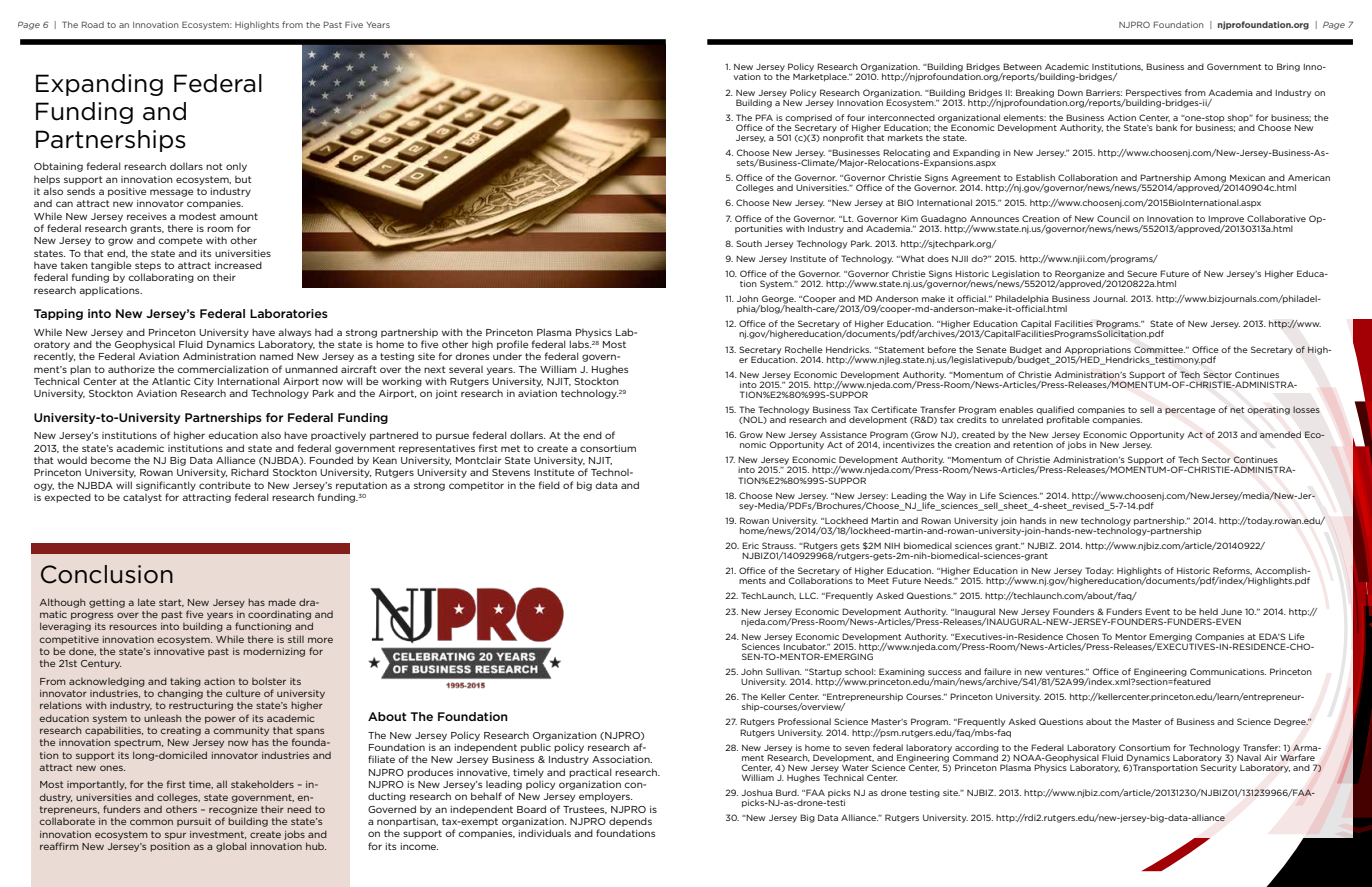 Image resolution: width=1372 pixels, height=887 pixels. Describe the element at coordinates (197, 216) in the document. I see `modest` at that location.
